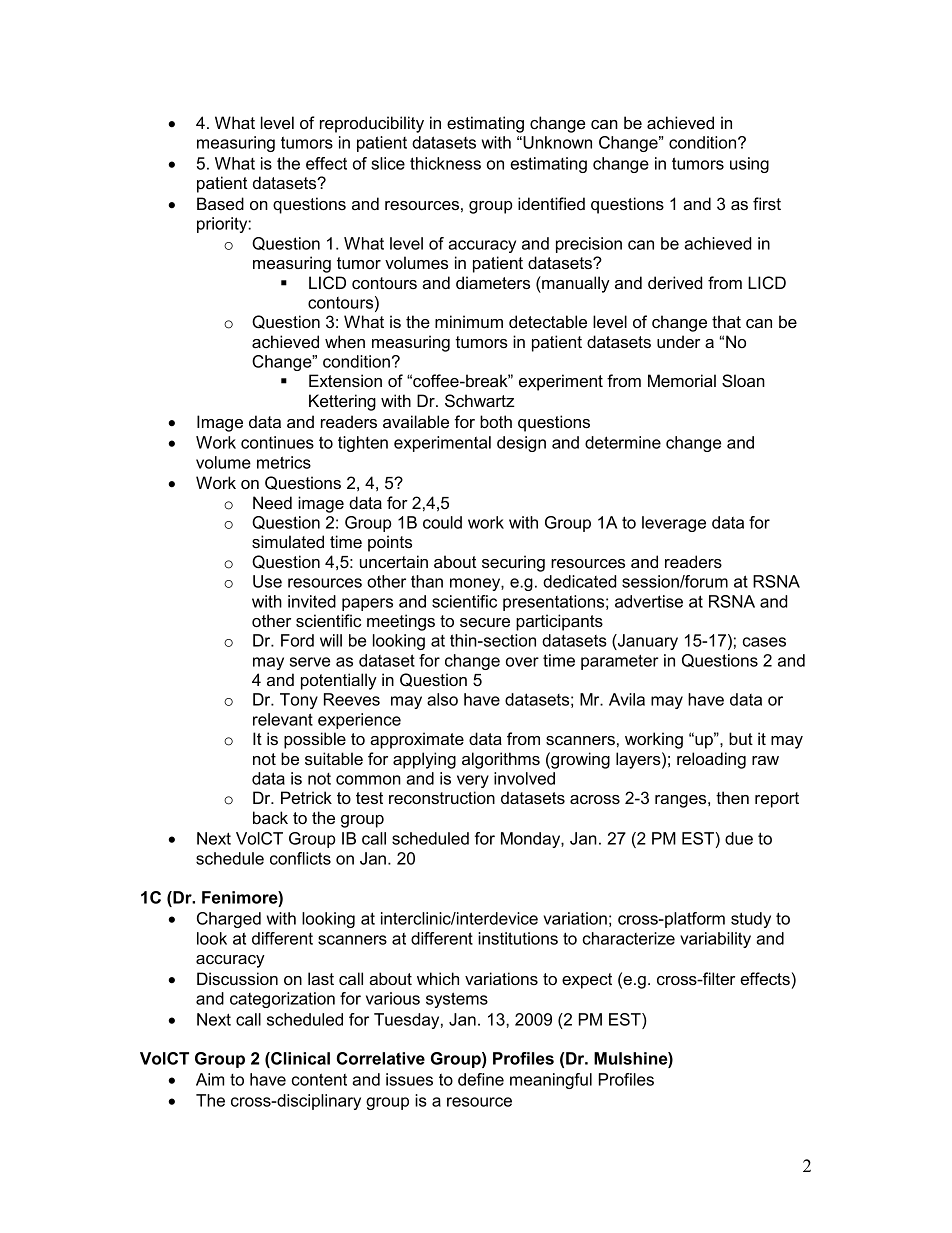 The width and height of the document is (952, 1233). Describe the element at coordinates (299, 1060) in the document. I see `Clinical` at that location.
